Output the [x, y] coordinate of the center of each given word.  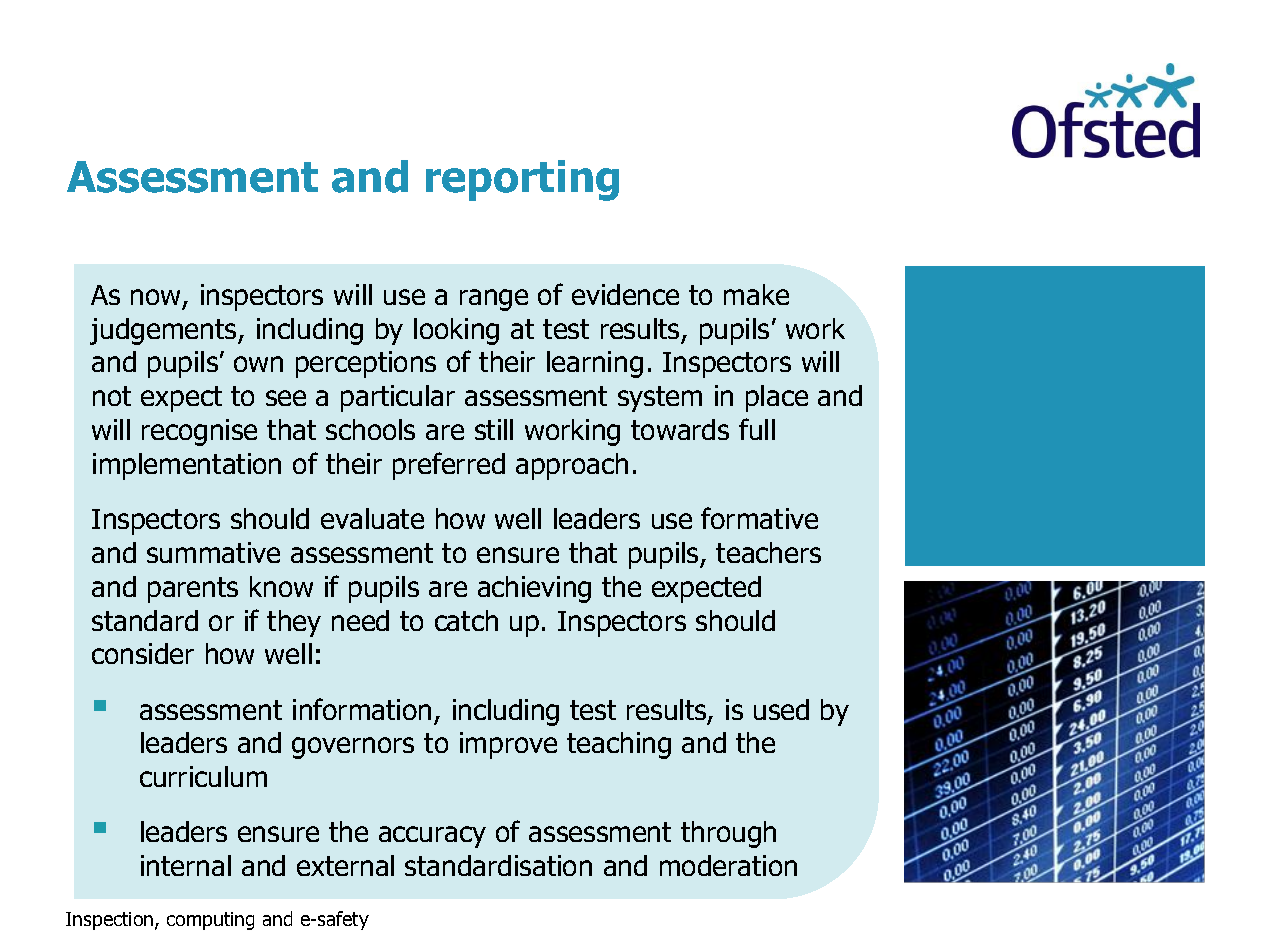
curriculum [203, 776]
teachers [768, 552]
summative [213, 552]
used [781, 709]
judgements [164, 331]
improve [508, 745]
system [660, 399]
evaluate [372, 518]
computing [210, 921]
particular [398, 398]
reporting [522, 180]
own [258, 364]
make [756, 294]
